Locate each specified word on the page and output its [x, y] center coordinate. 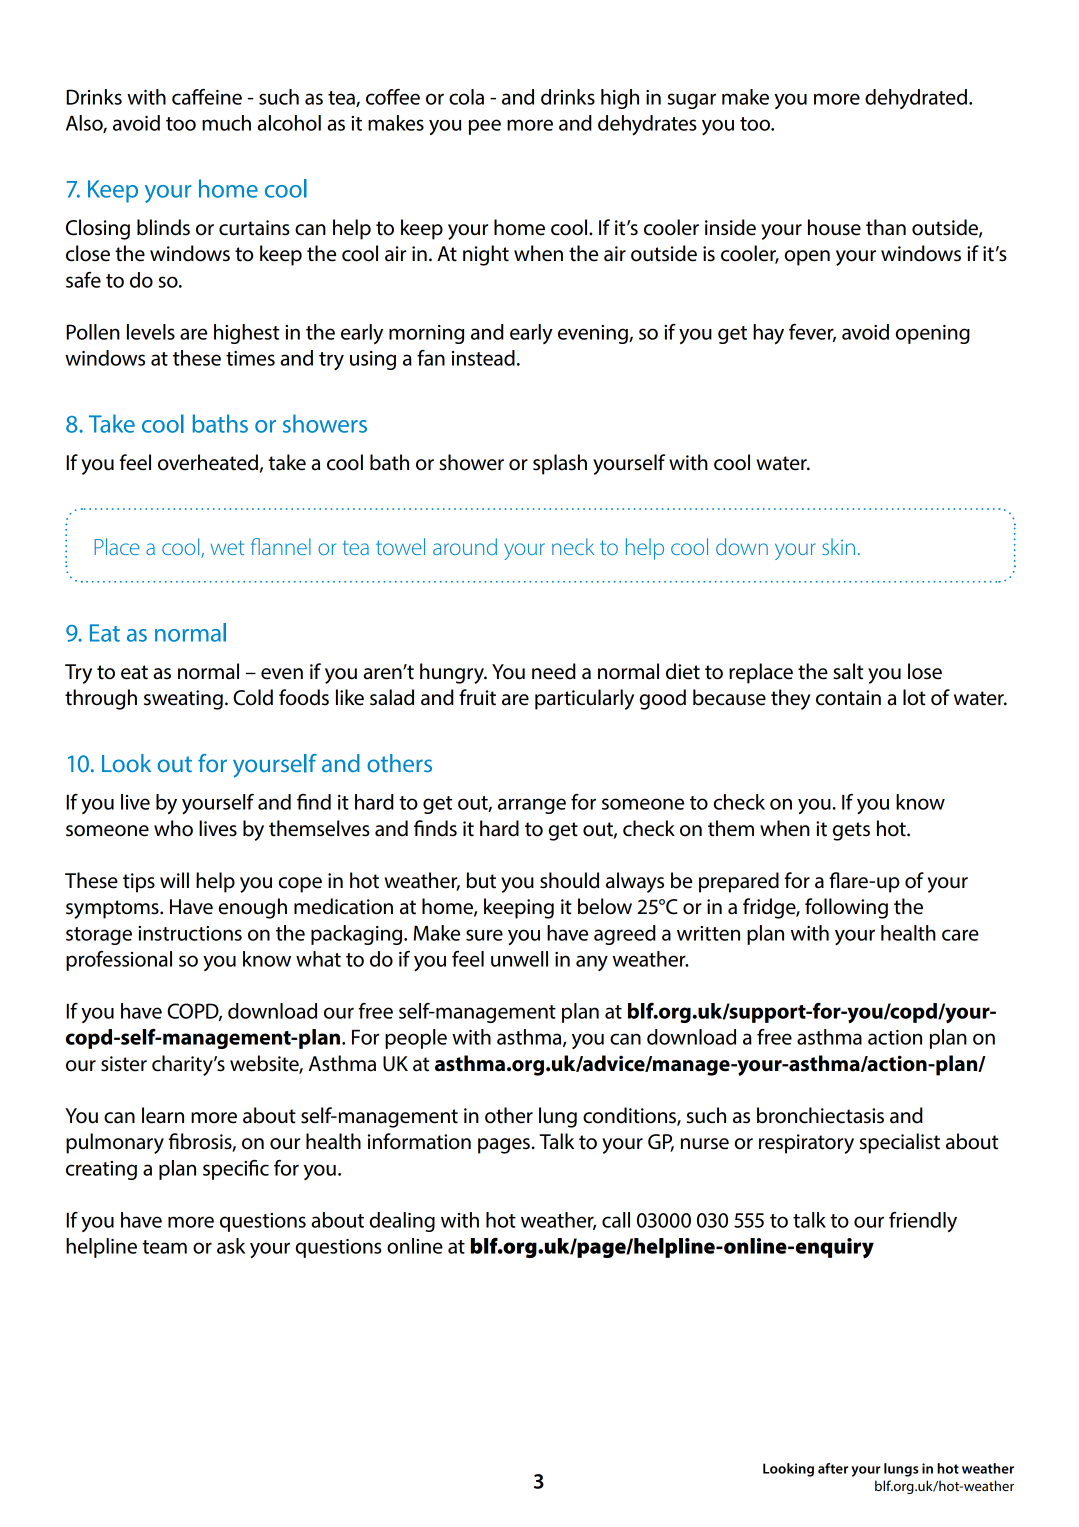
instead [483, 358]
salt [848, 671]
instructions [190, 933]
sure [484, 935]
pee [485, 127]
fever [812, 333]
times [250, 358]
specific [236, 1170]
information [419, 1141]
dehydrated [916, 99]
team [164, 1247]
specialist [900, 1143]
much [226, 123]
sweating [183, 700]
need [554, 671]
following [846, 908]
